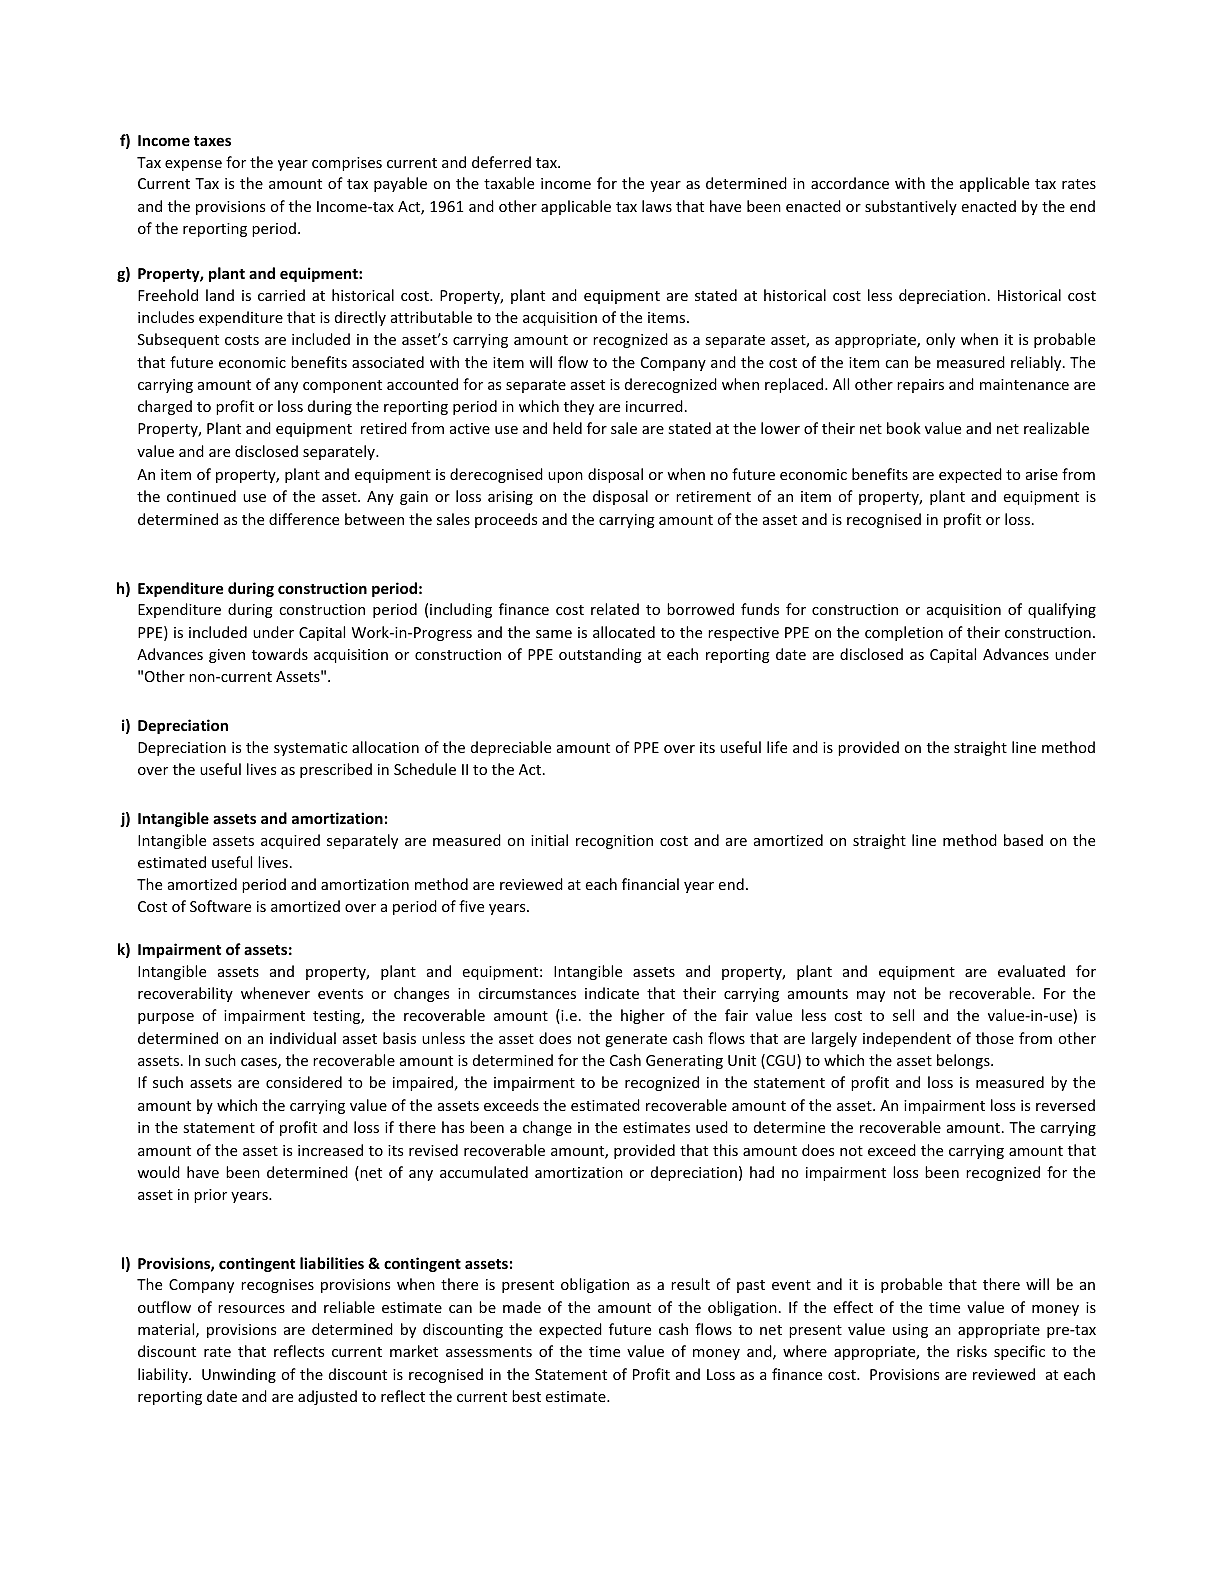  What do you see at coordinates (1031, 971) in the screenshot?
I see `evaluated` at bounding box center [1031, 971].
